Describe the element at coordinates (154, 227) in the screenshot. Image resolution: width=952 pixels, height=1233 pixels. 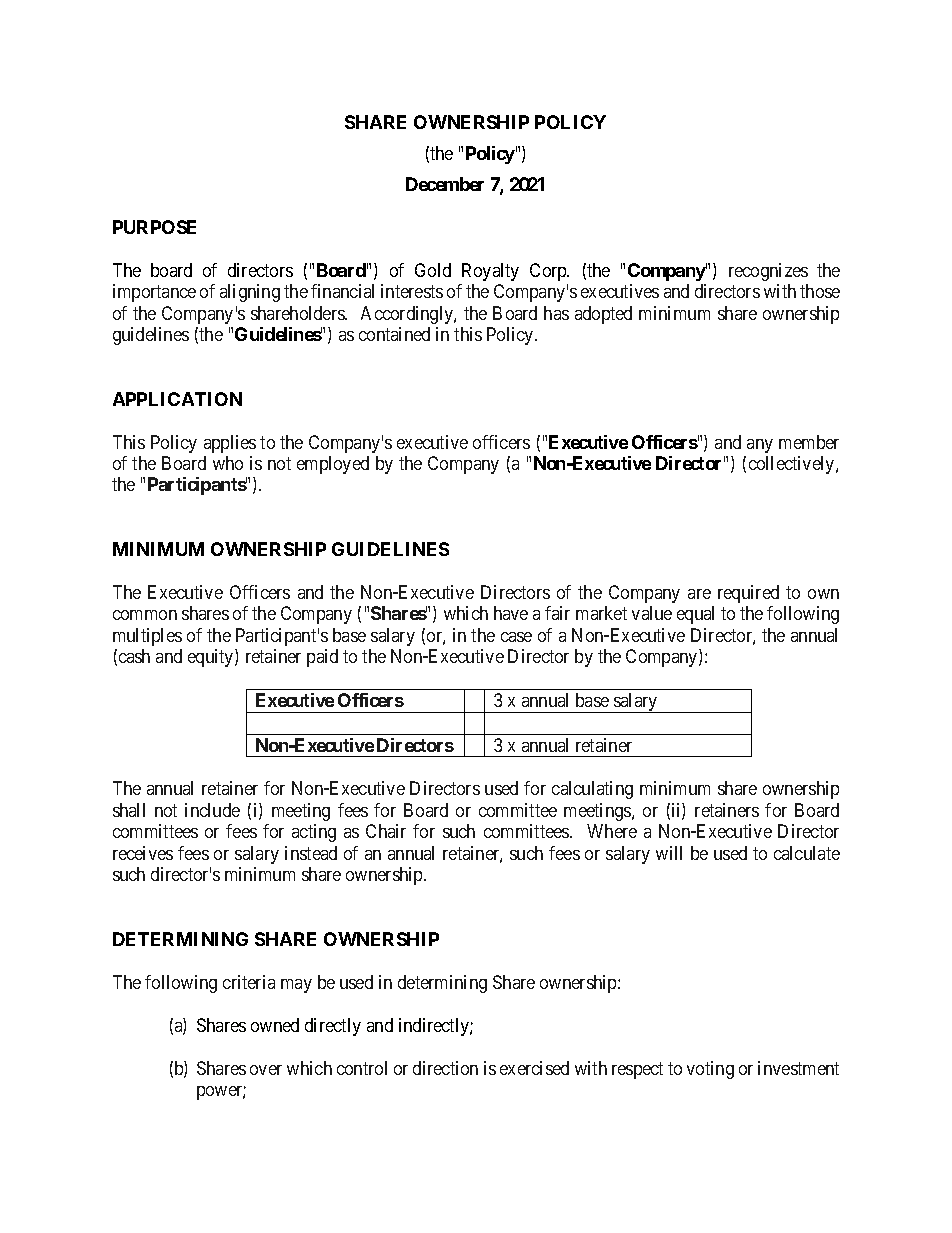
I see `PURPOSE` at that location.
